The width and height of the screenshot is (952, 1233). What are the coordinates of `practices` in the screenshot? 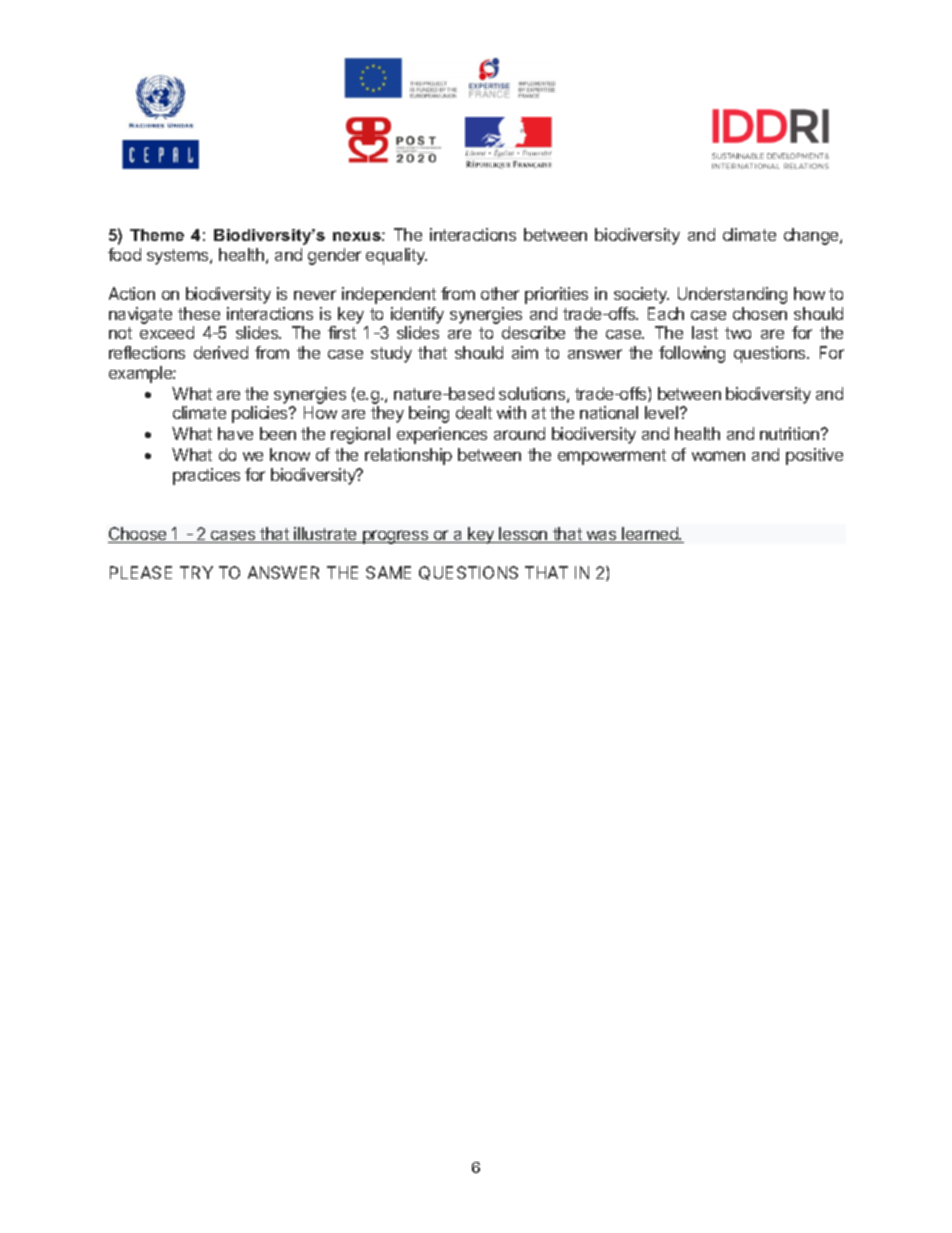 It's located at (206, 476).
